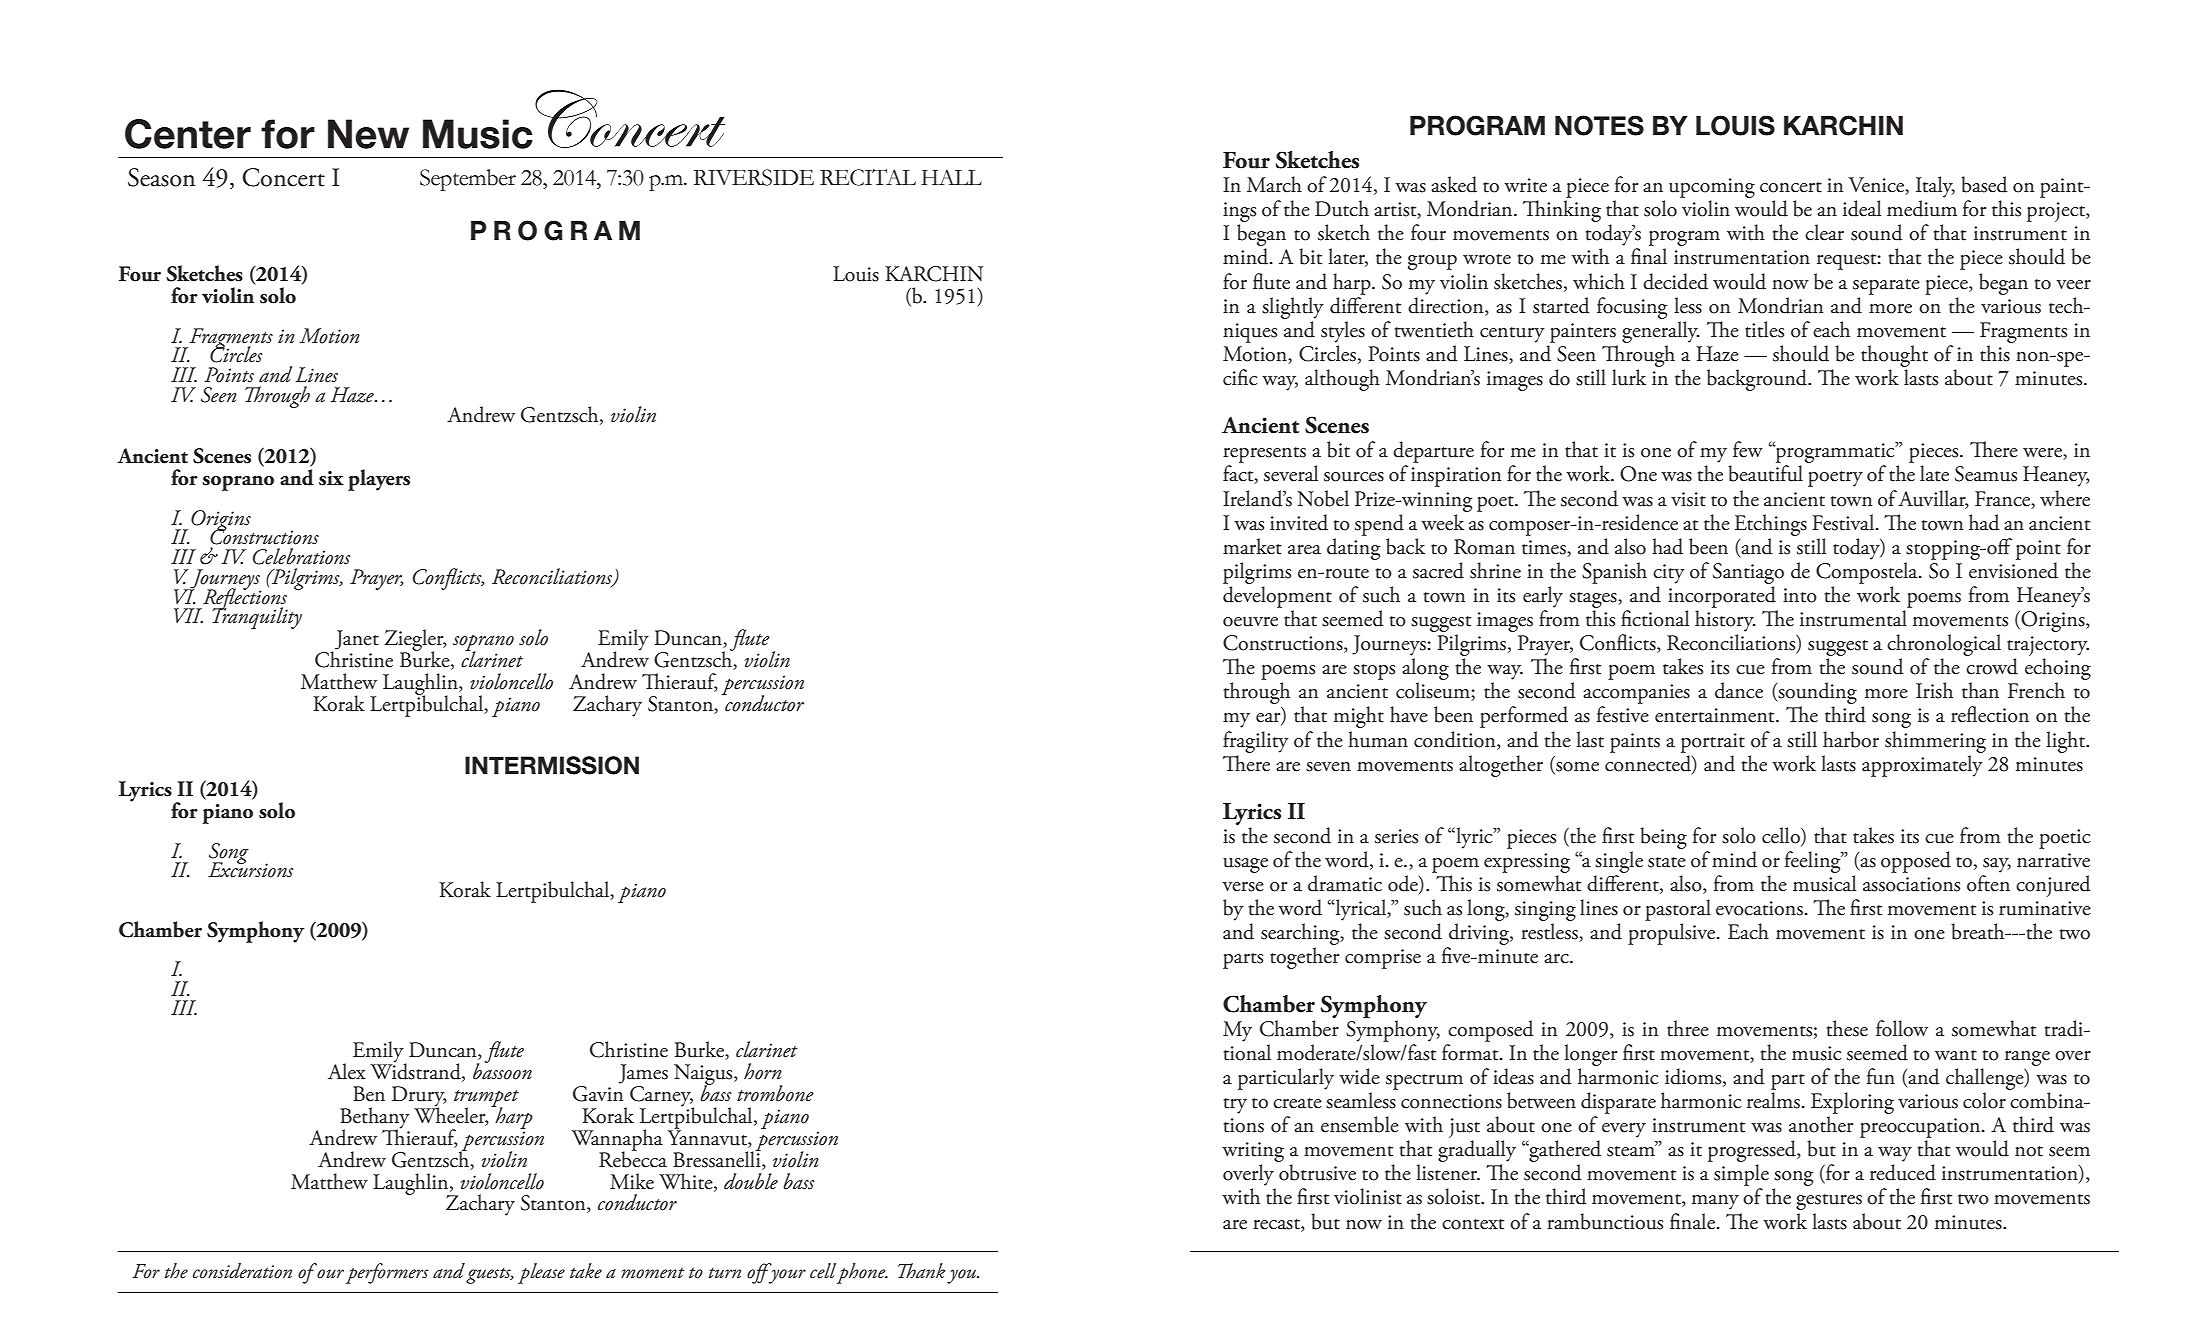 Image resolution: width=2209 pixels, height=1341 pixels. Describe the element at coordinates (1935, 187) in the screenshot. I see `Italy` at that location.
